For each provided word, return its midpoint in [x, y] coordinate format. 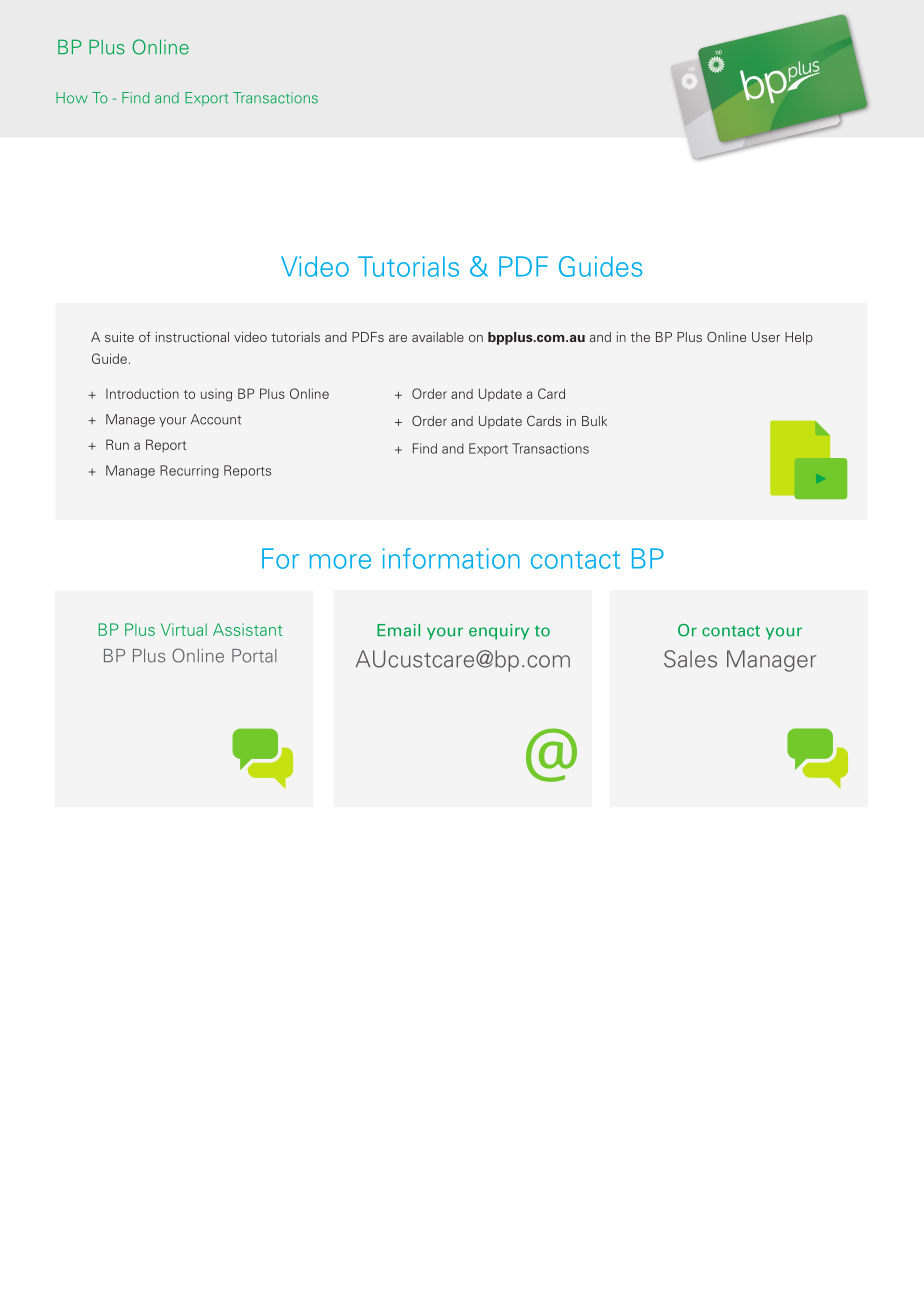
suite [119, 337]
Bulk [594, 421]
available [438, 337]
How [72, 98]
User [766, 337]
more [340, 561]
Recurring [189, 471]
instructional [192, 337]
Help [799, 338]
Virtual [184, 629]
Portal [254, 656]
